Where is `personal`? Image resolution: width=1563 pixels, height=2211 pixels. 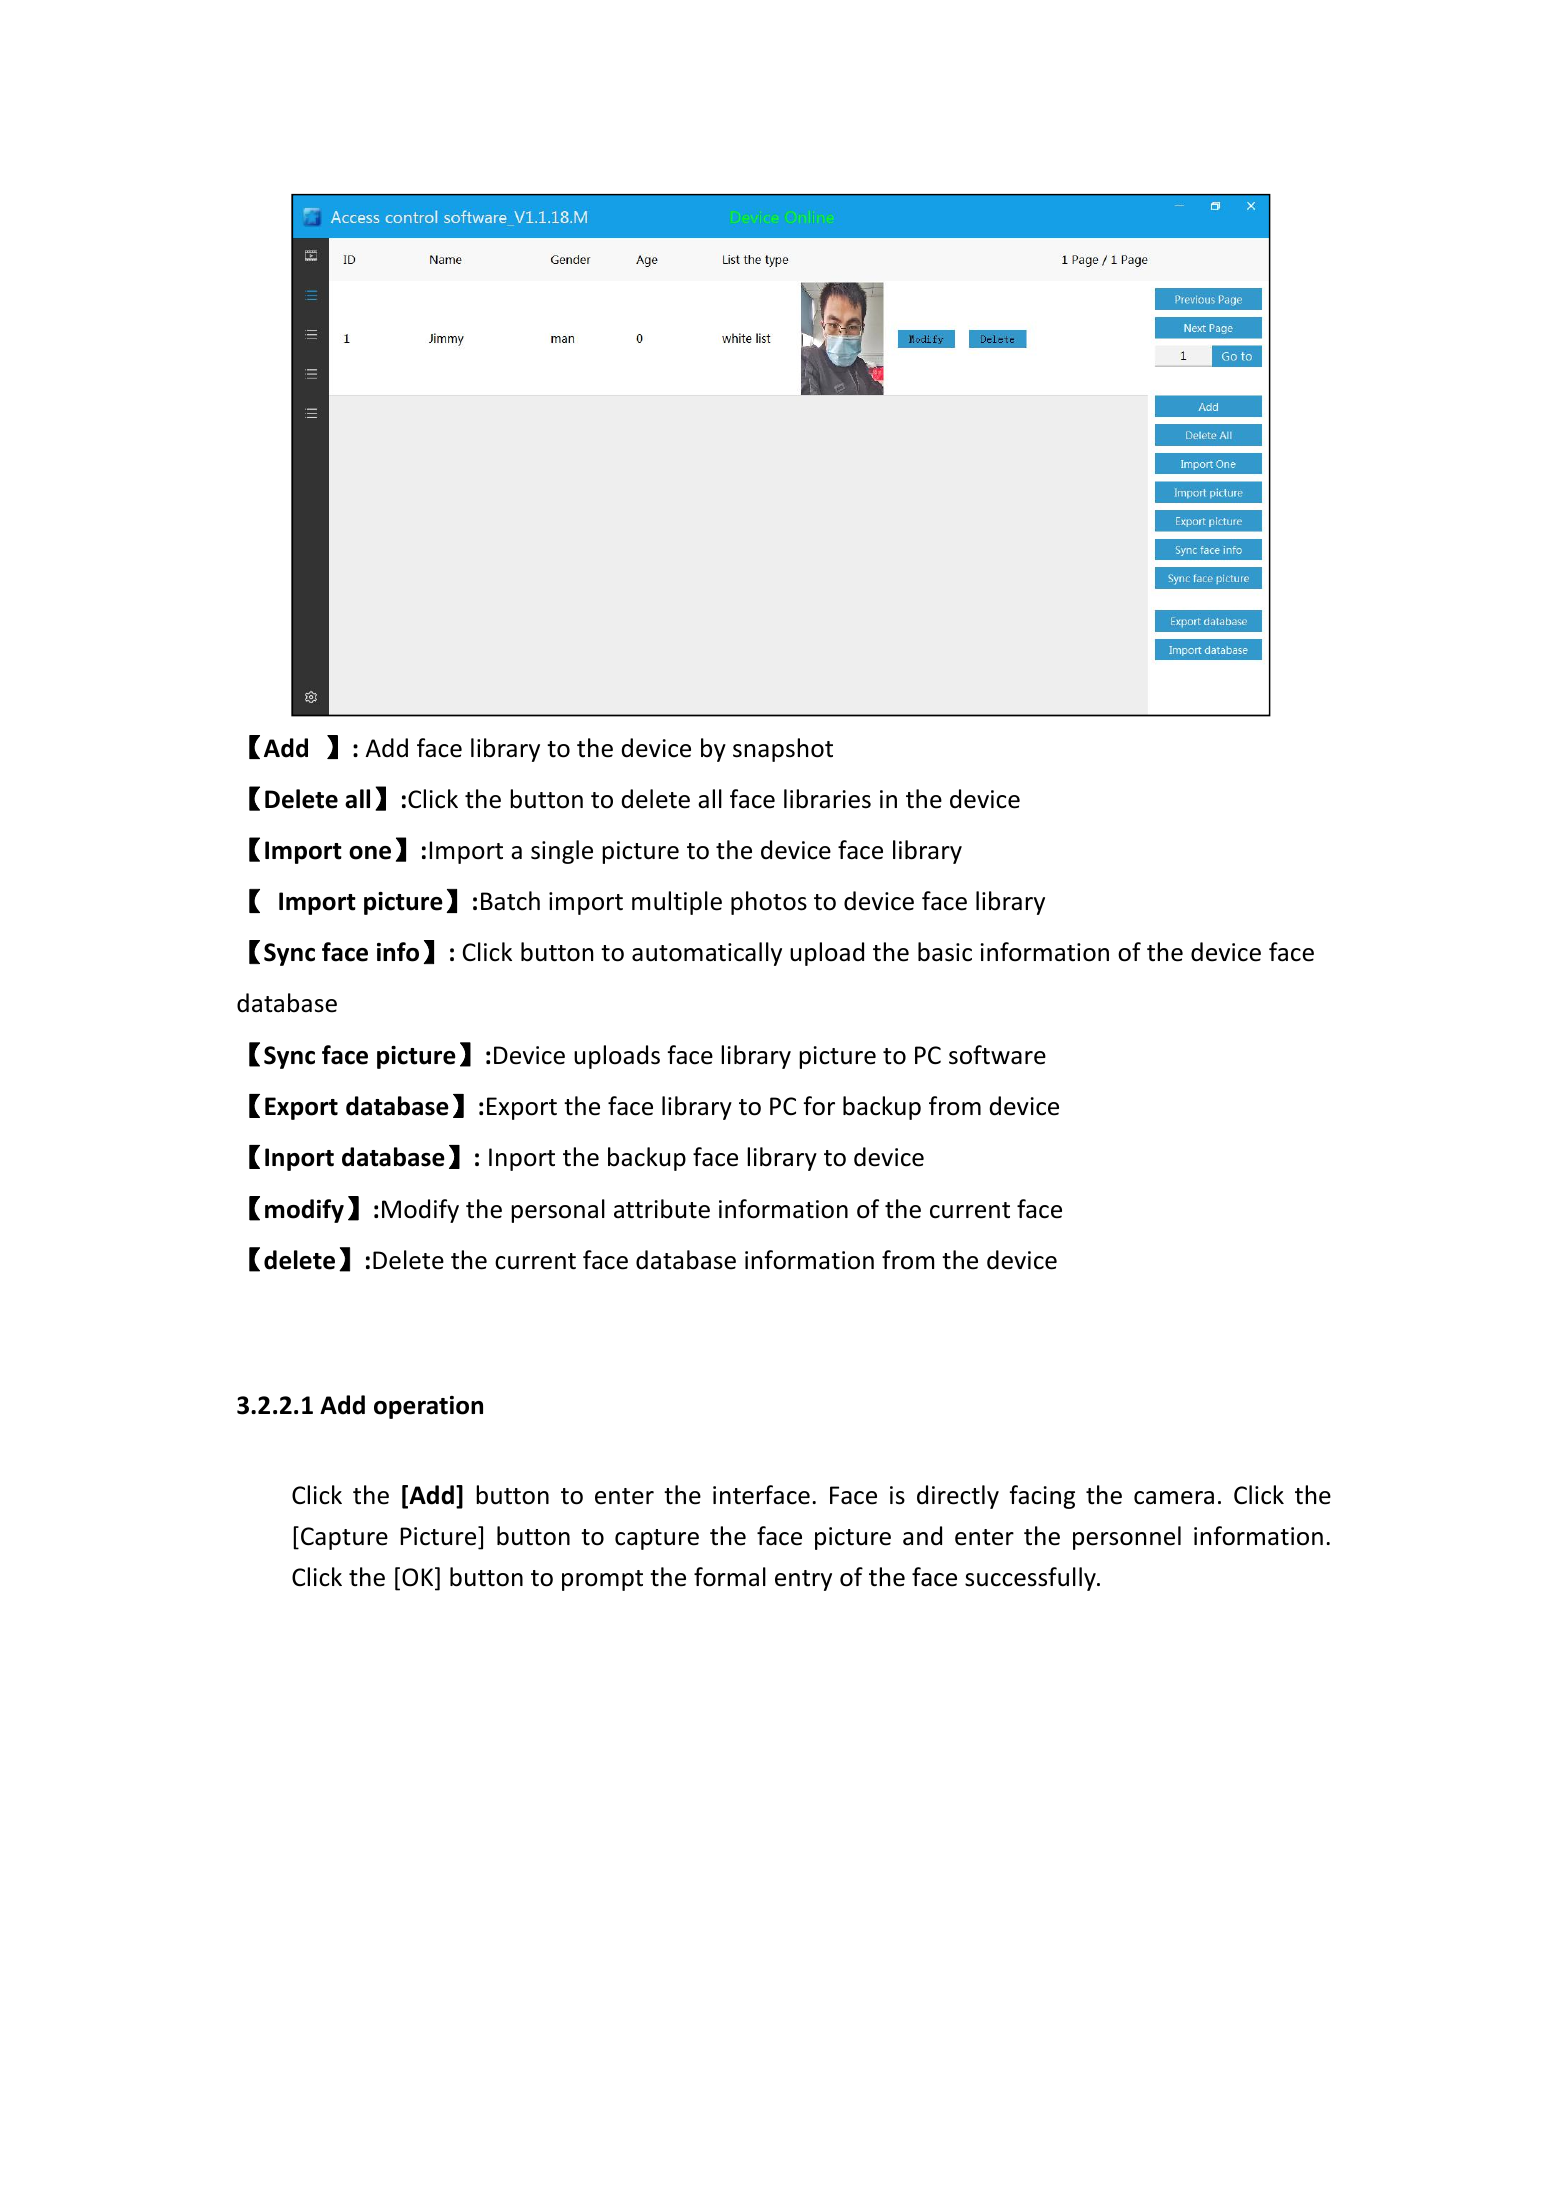
personal is located at coordinates (558, 1211).
